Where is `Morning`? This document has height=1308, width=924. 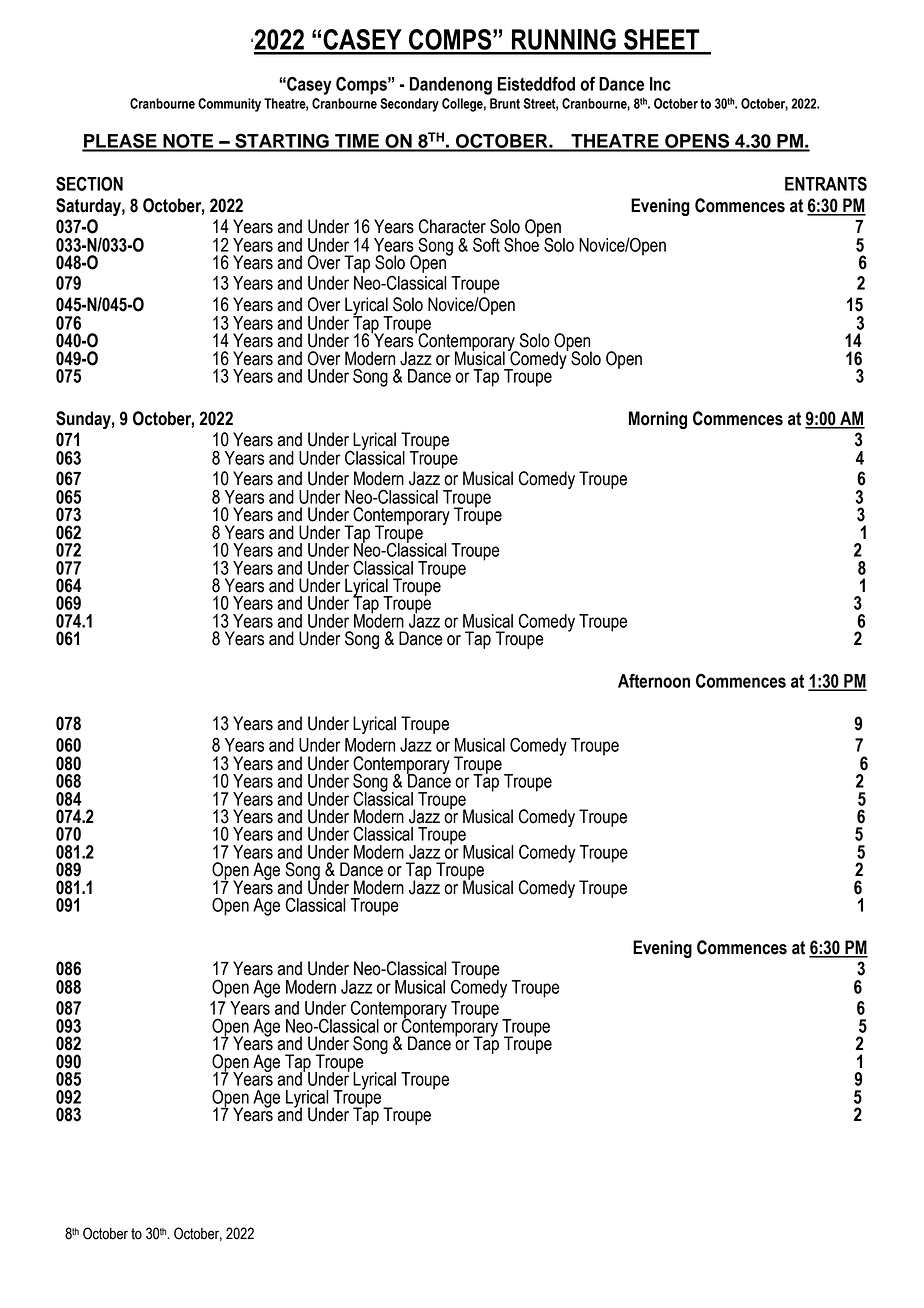
Morning is located at coordinates (658, 420).
